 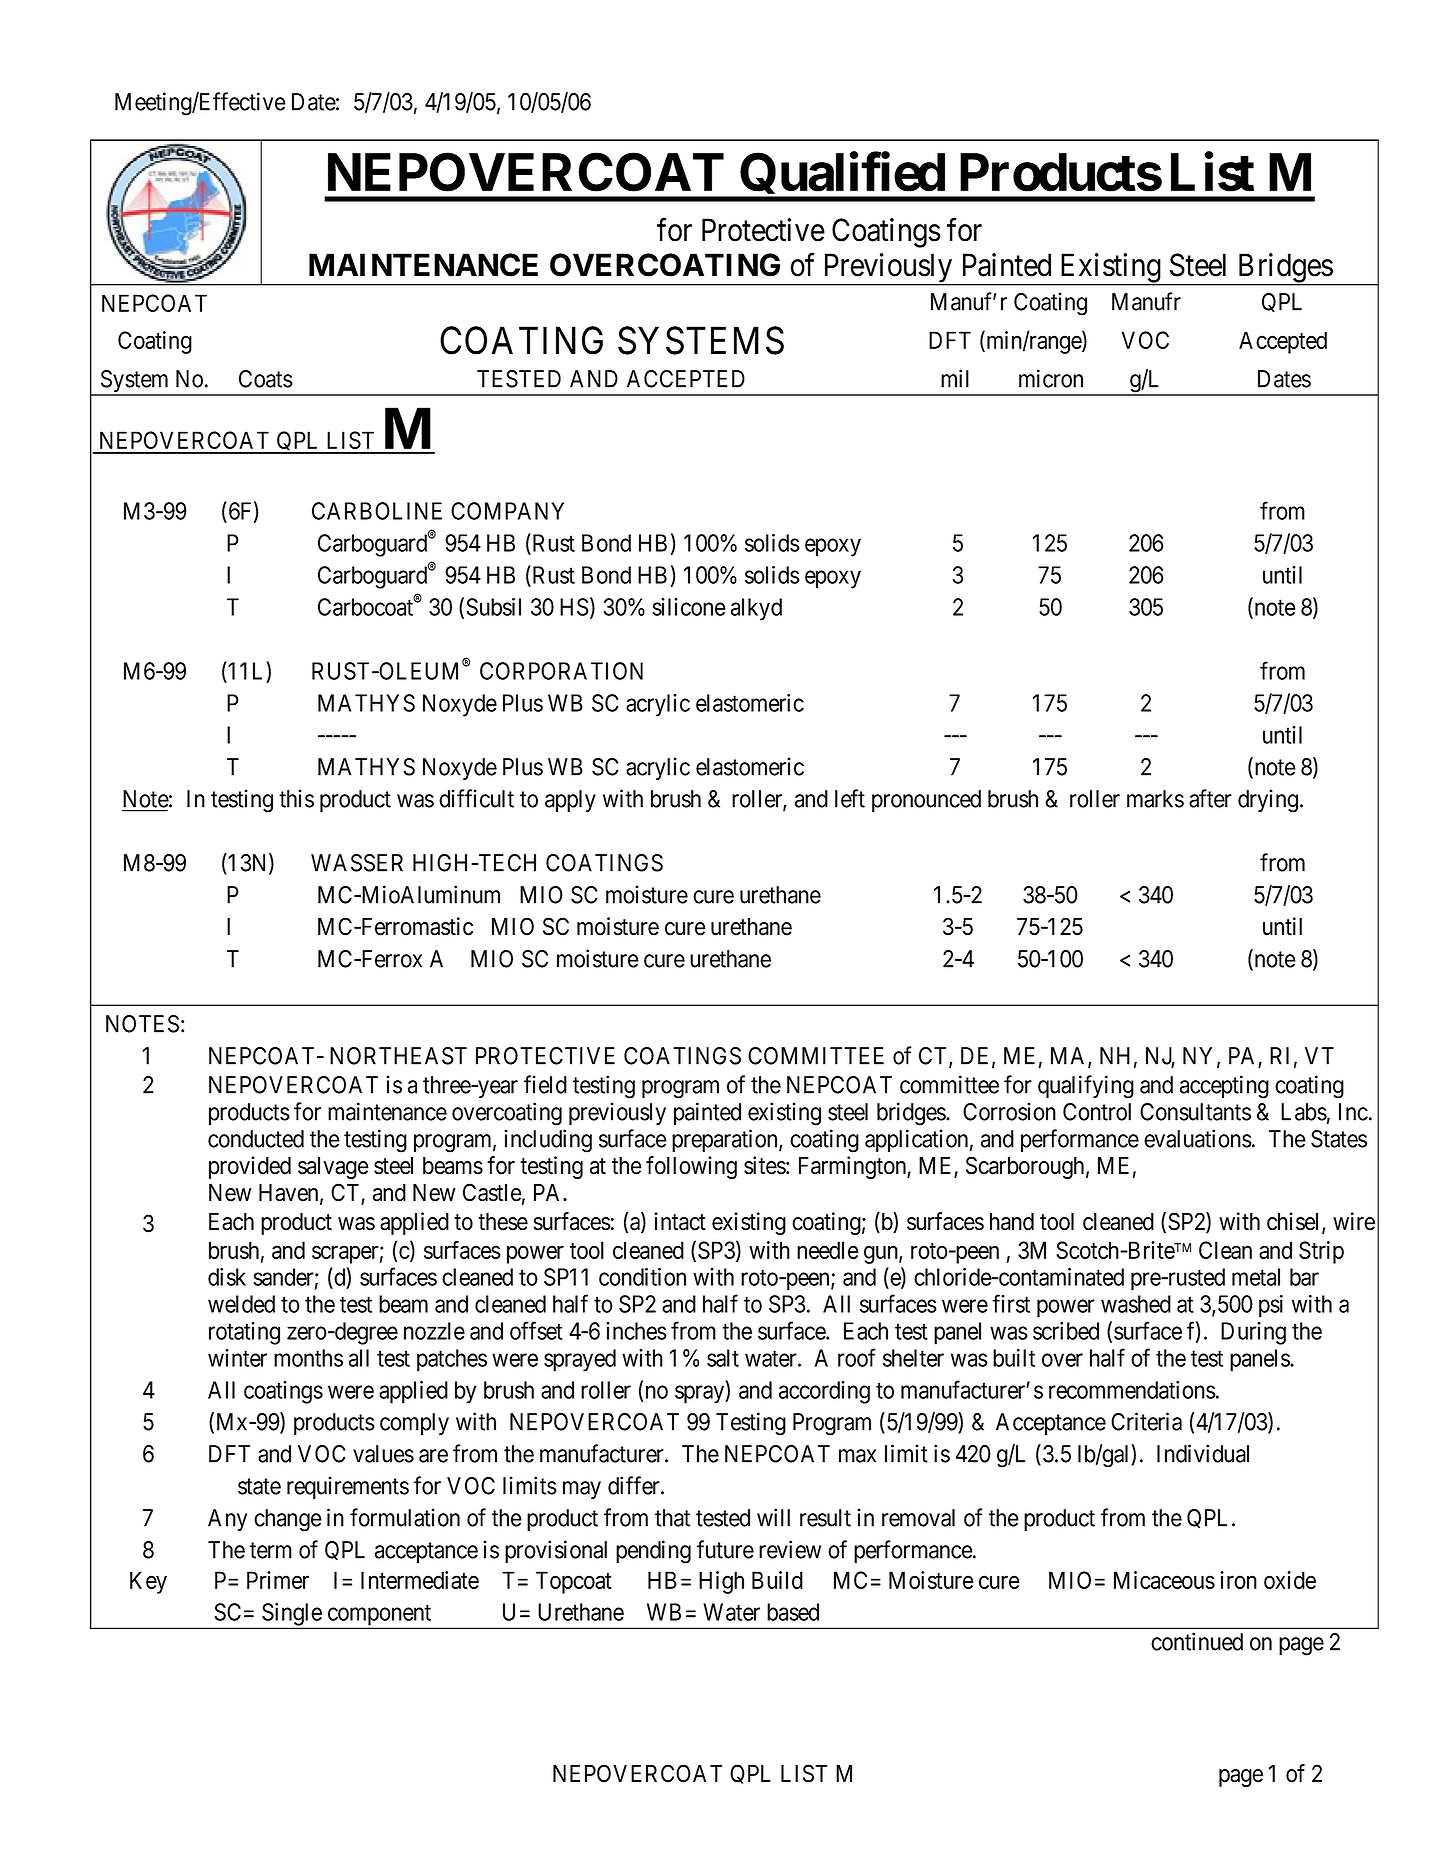 I want to click on Single, so click(x=291, y=1615).
